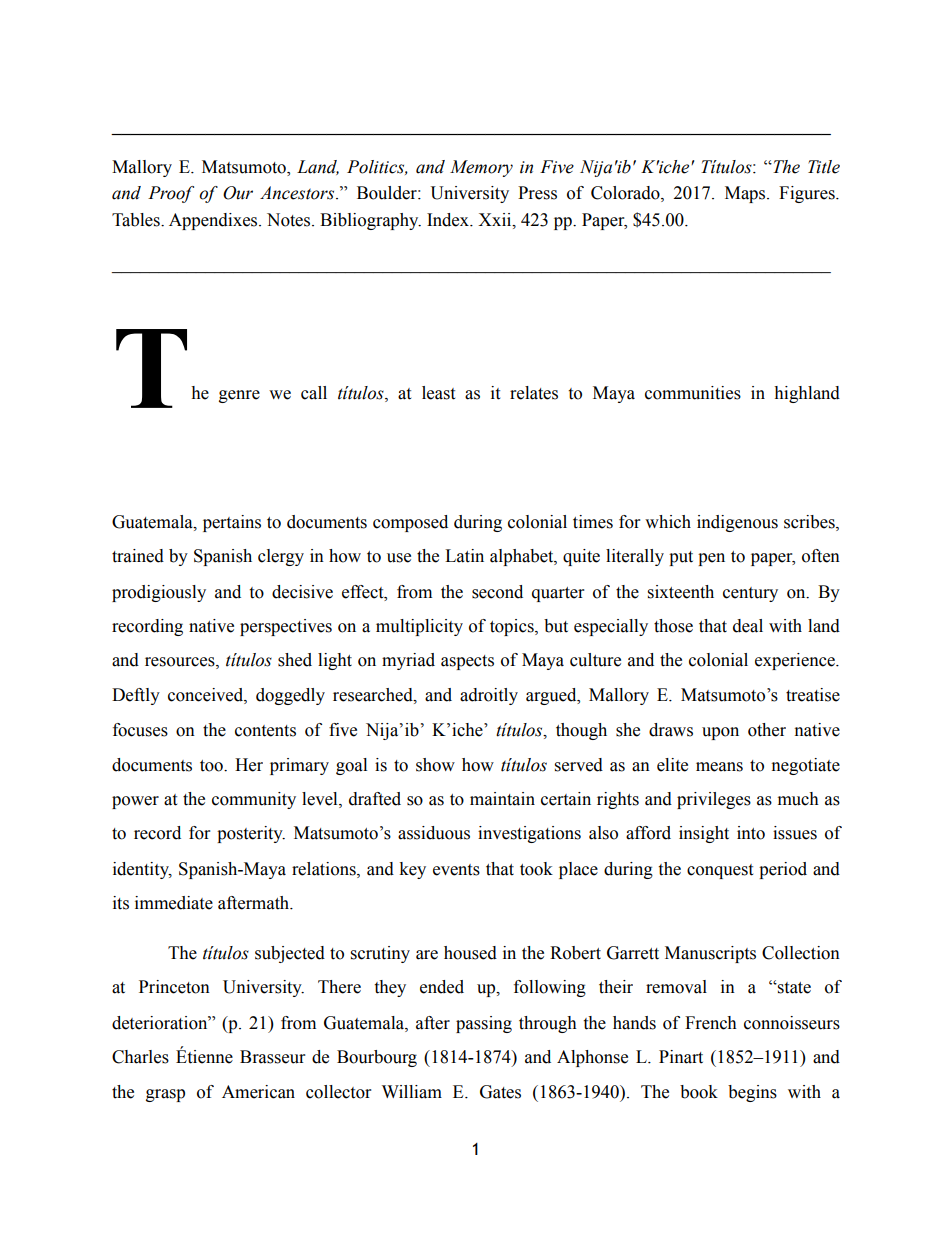 The height and width of the screenshot is (1233, 952). I want to click on perspectives, so click(286, 627).
